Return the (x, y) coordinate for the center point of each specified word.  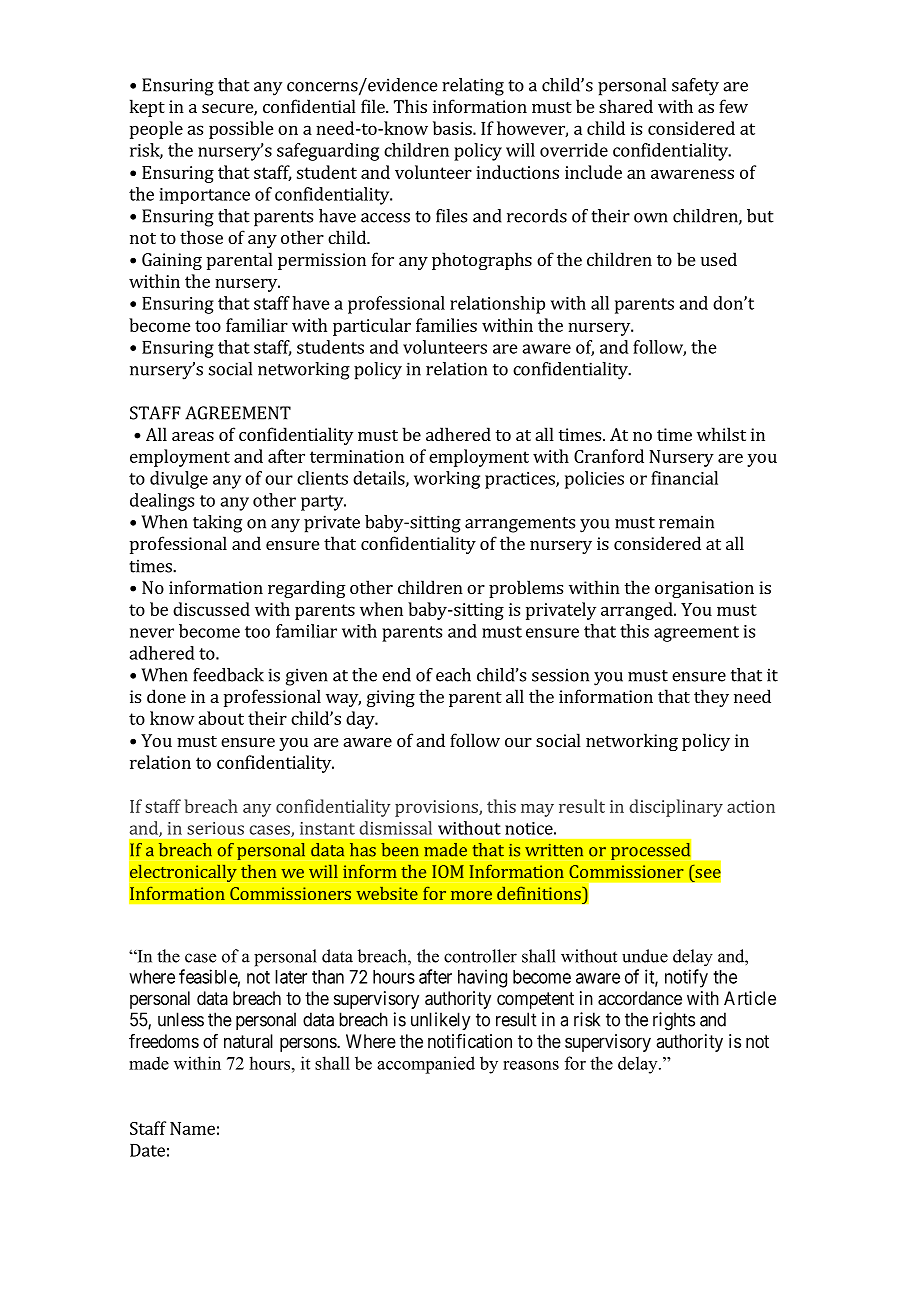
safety (695, 87)
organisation (704, 589)
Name (192, 1128)
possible (241, 130)
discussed (211, 609)
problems (526, 589)
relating (473, 87)
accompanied (426, 1065)
